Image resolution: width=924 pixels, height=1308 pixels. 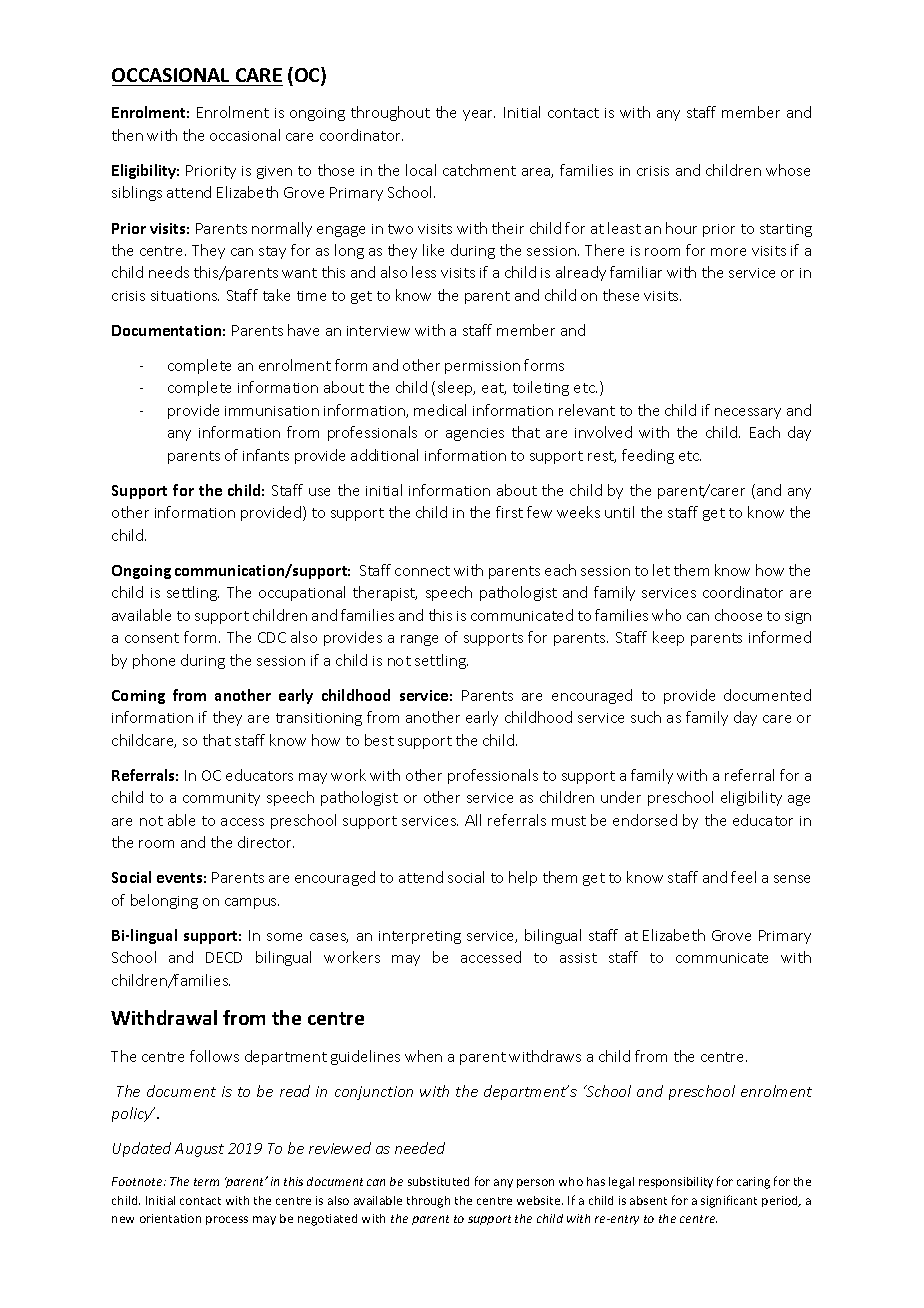 What do you see at coordinates (479, 170) in the image?
I see `catchment` at bounding box center [479, 170].
